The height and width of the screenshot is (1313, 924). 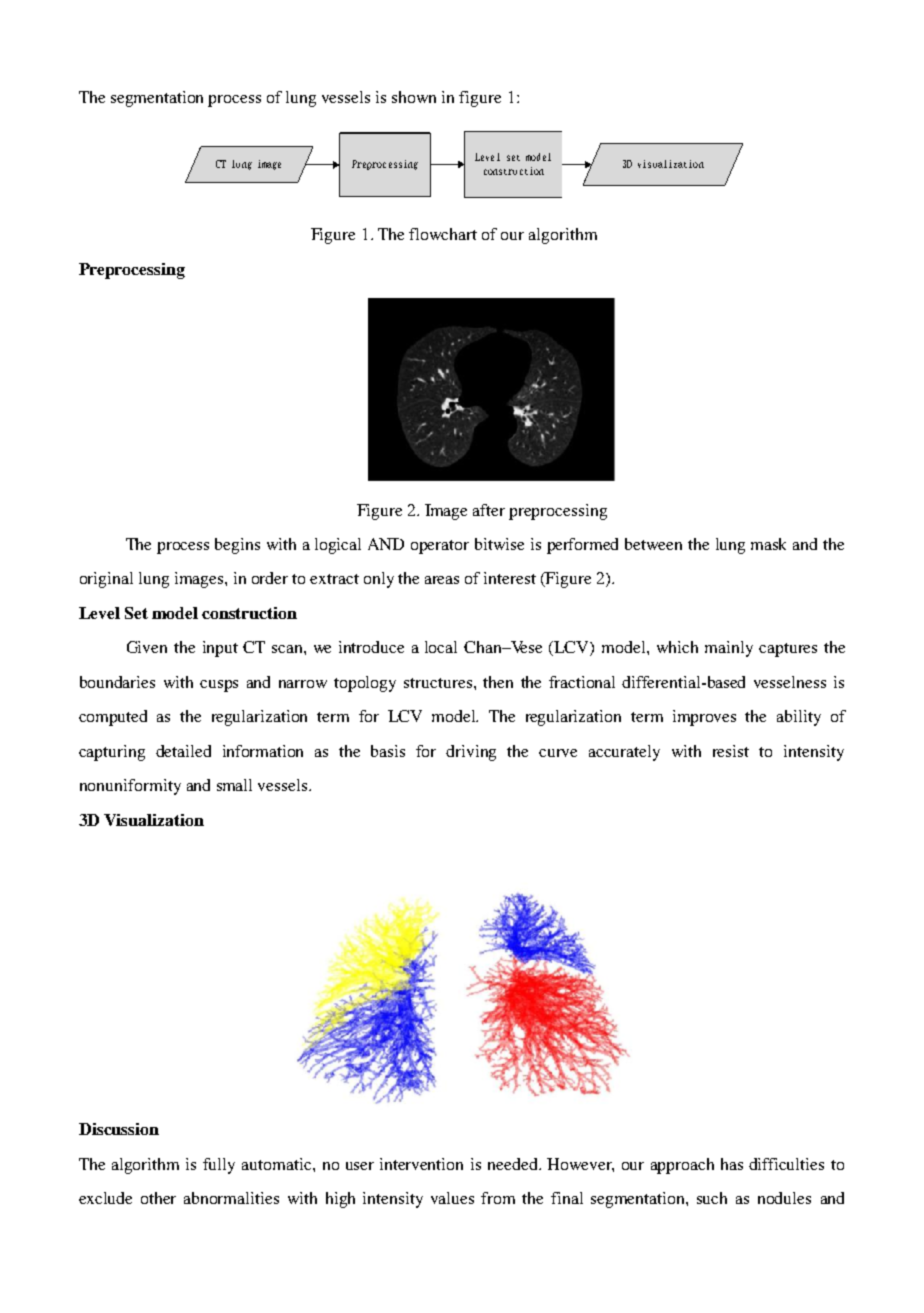 What do you see at coordinates (441, 647) in the screenshot?
I see `local` at bounding box center [441, 647].
